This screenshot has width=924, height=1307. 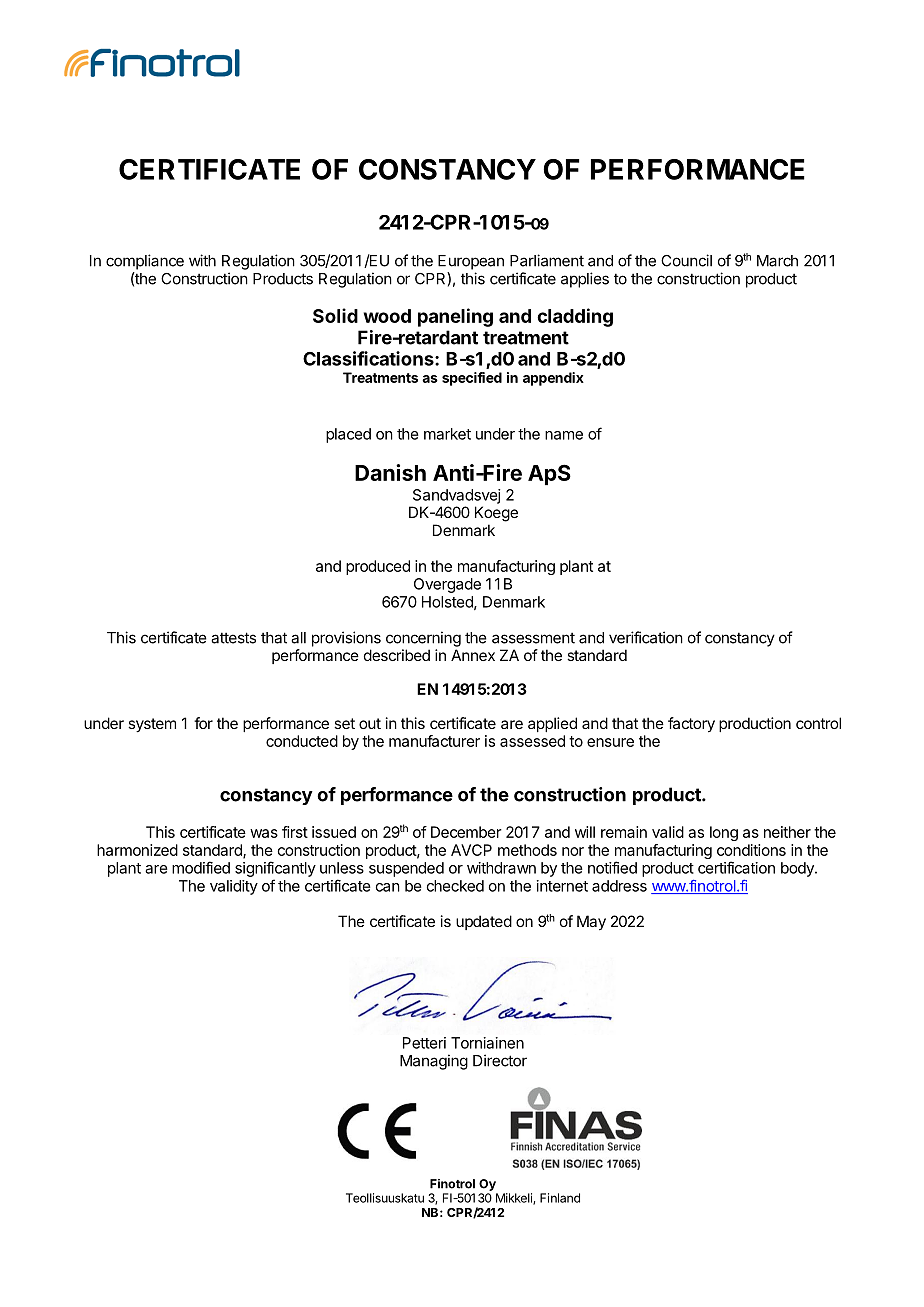 What do you see at coordinates (646, 637) in the screenshot?
I see `verification` at bounding box center [646, 637].
